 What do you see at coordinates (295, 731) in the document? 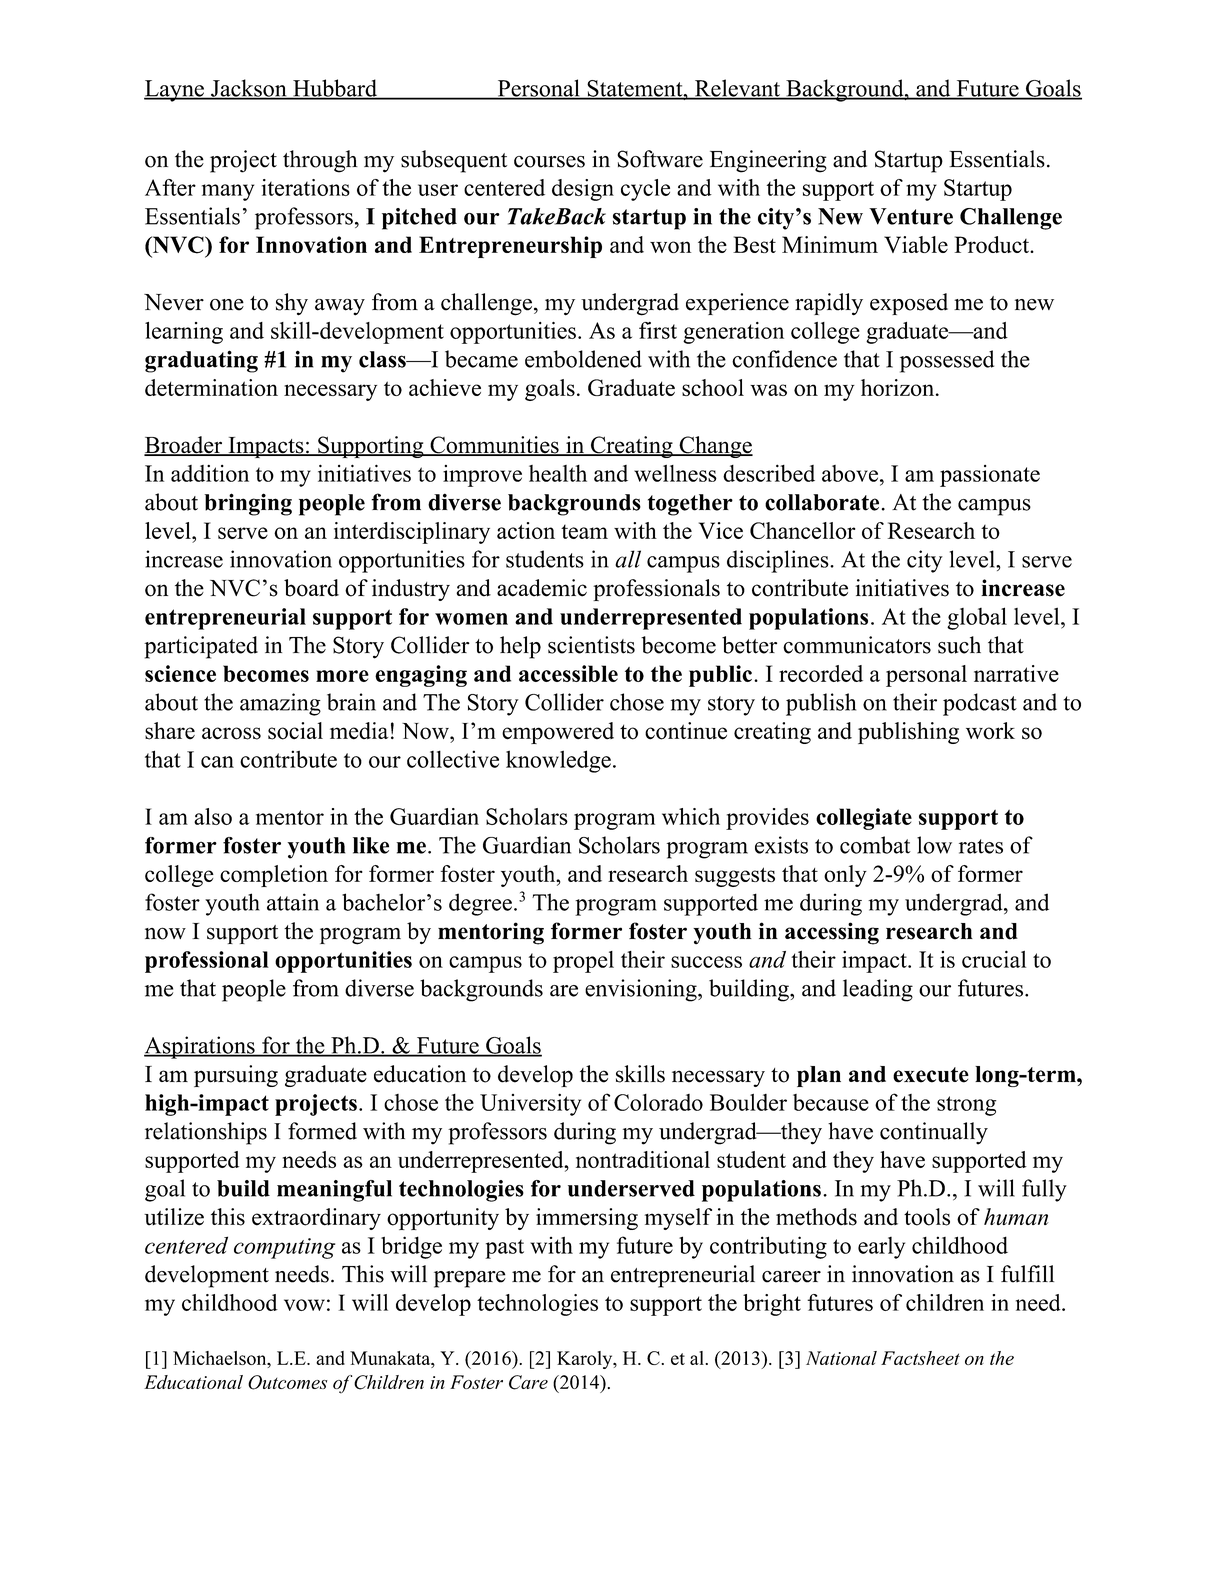
I see `social` at bounding box center [295, 731].
